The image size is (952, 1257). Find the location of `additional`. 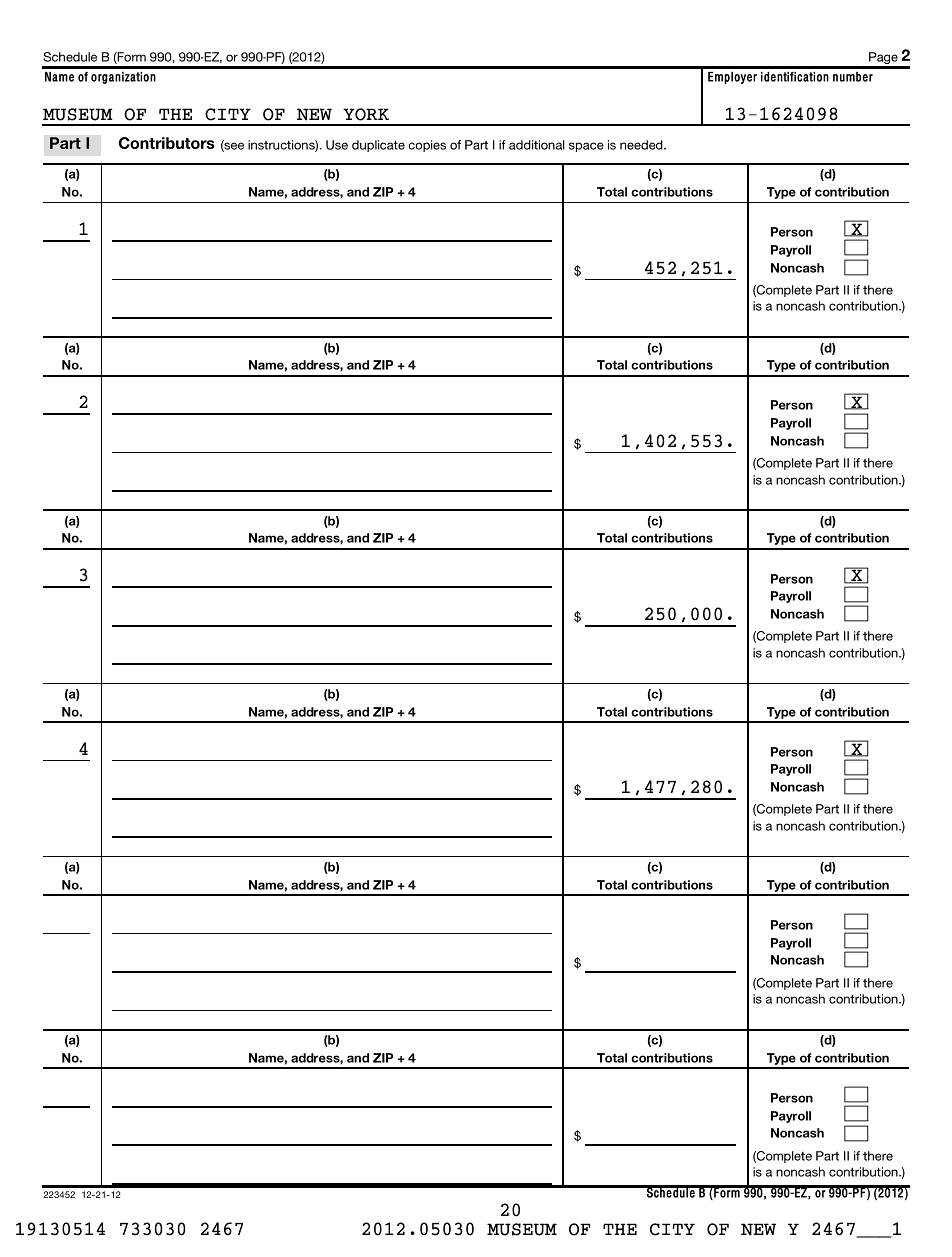

additional is located at coordinates (537, 145).
